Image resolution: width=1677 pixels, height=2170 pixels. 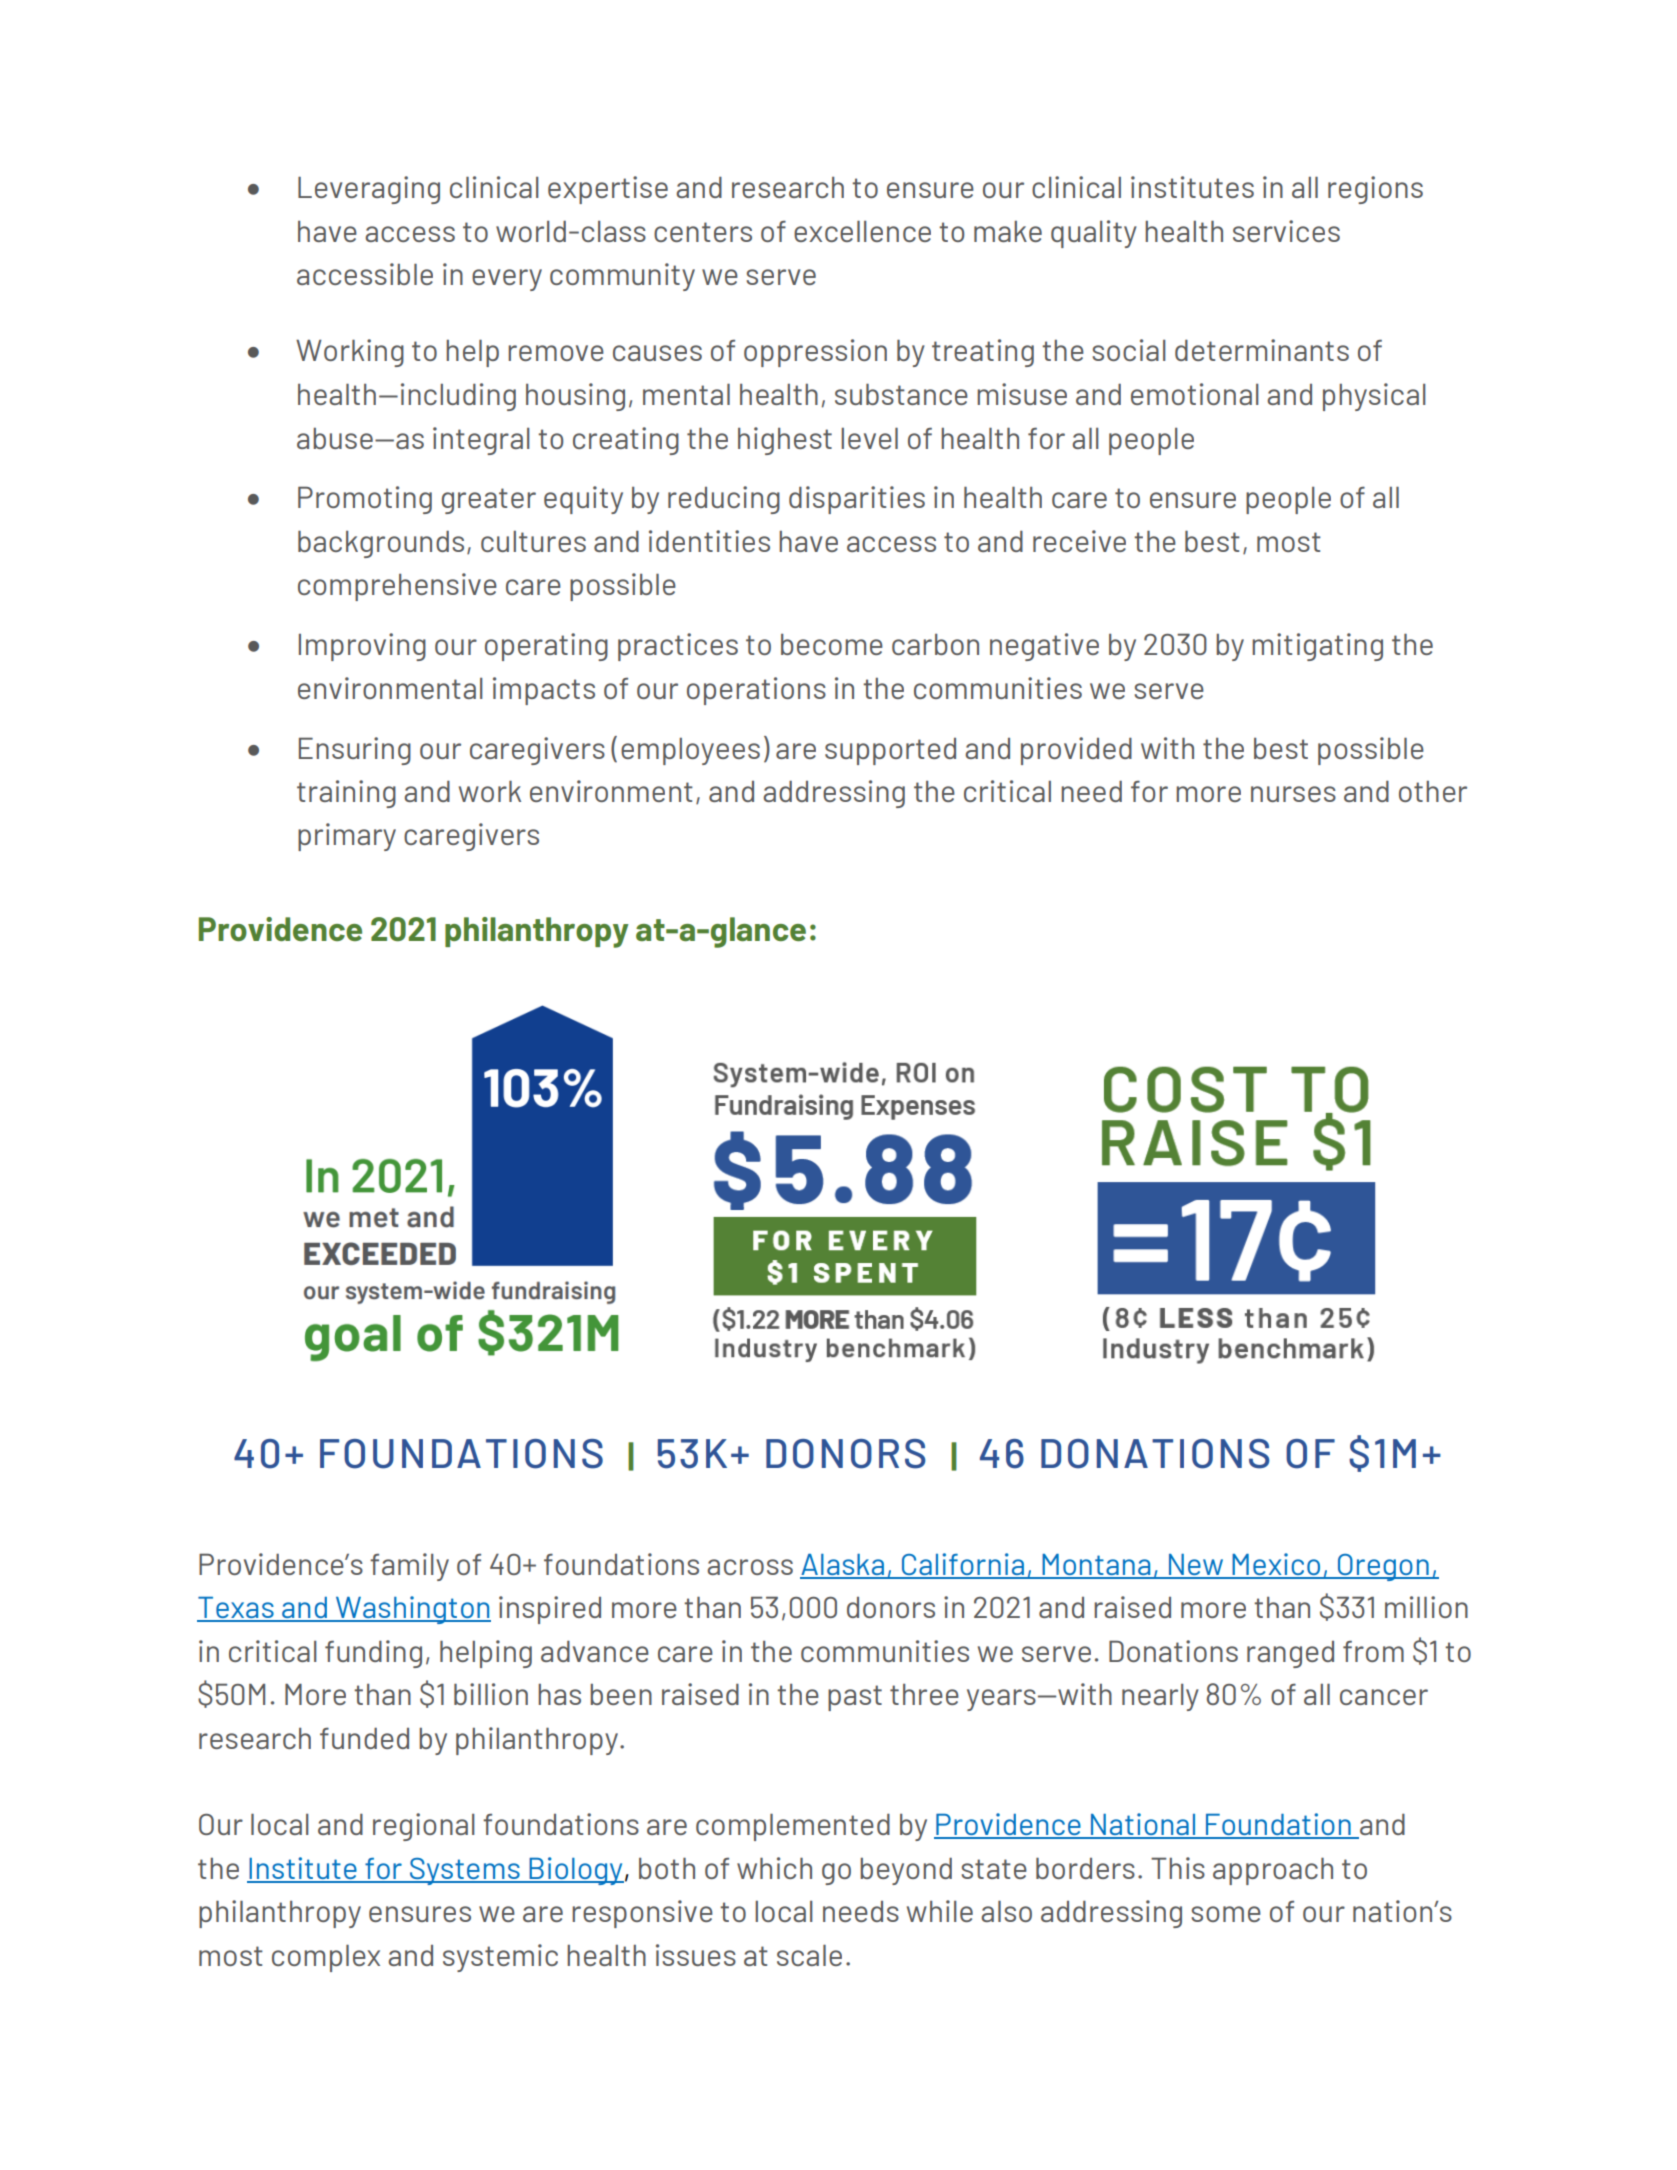 I want to click on services, so click(x=1286, y=231).
